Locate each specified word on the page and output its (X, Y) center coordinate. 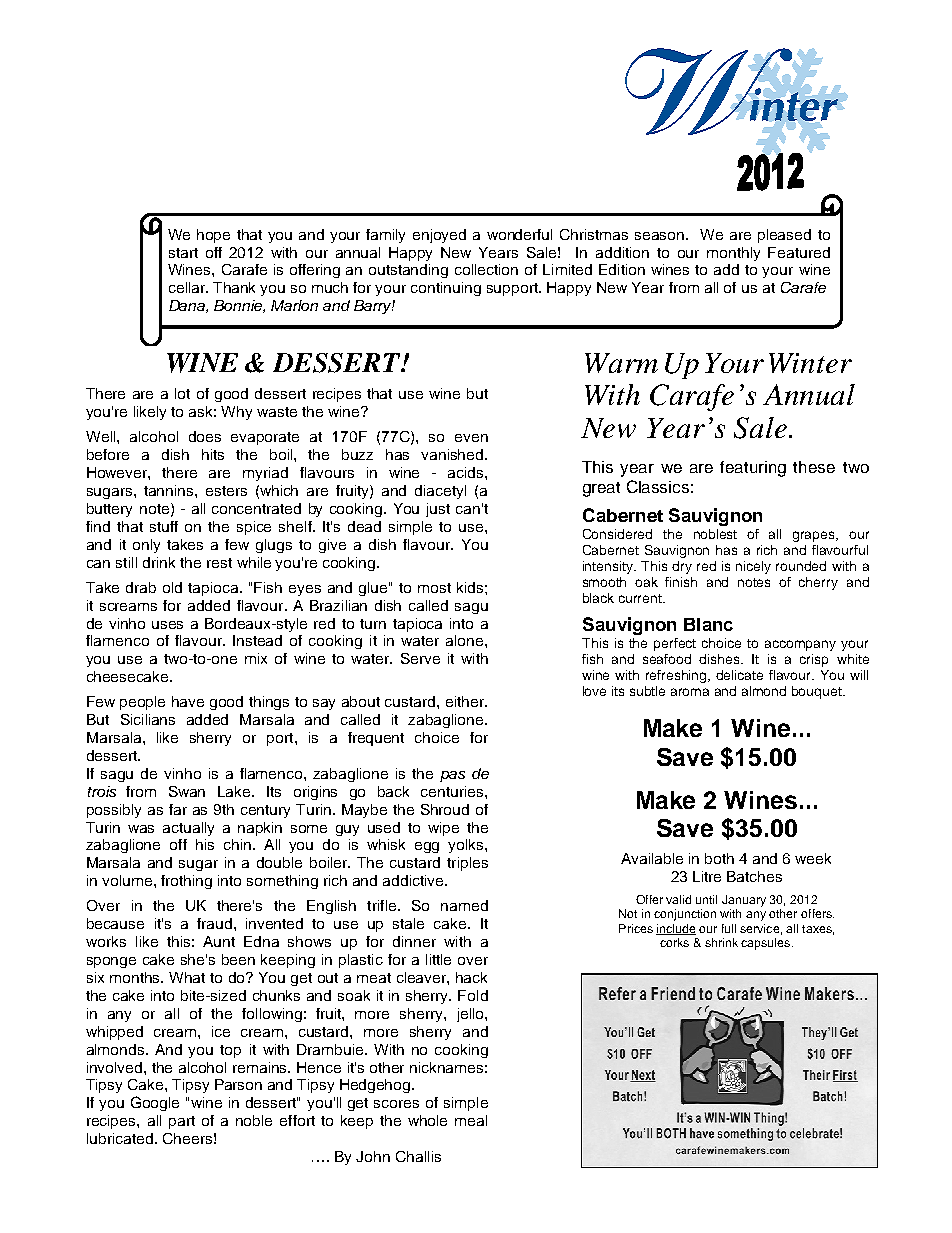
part (182, 1122)
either (466, 701)
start (183, 253)
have (188, 701)
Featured (799, 252)
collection (486, 269)
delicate (739, 675)
